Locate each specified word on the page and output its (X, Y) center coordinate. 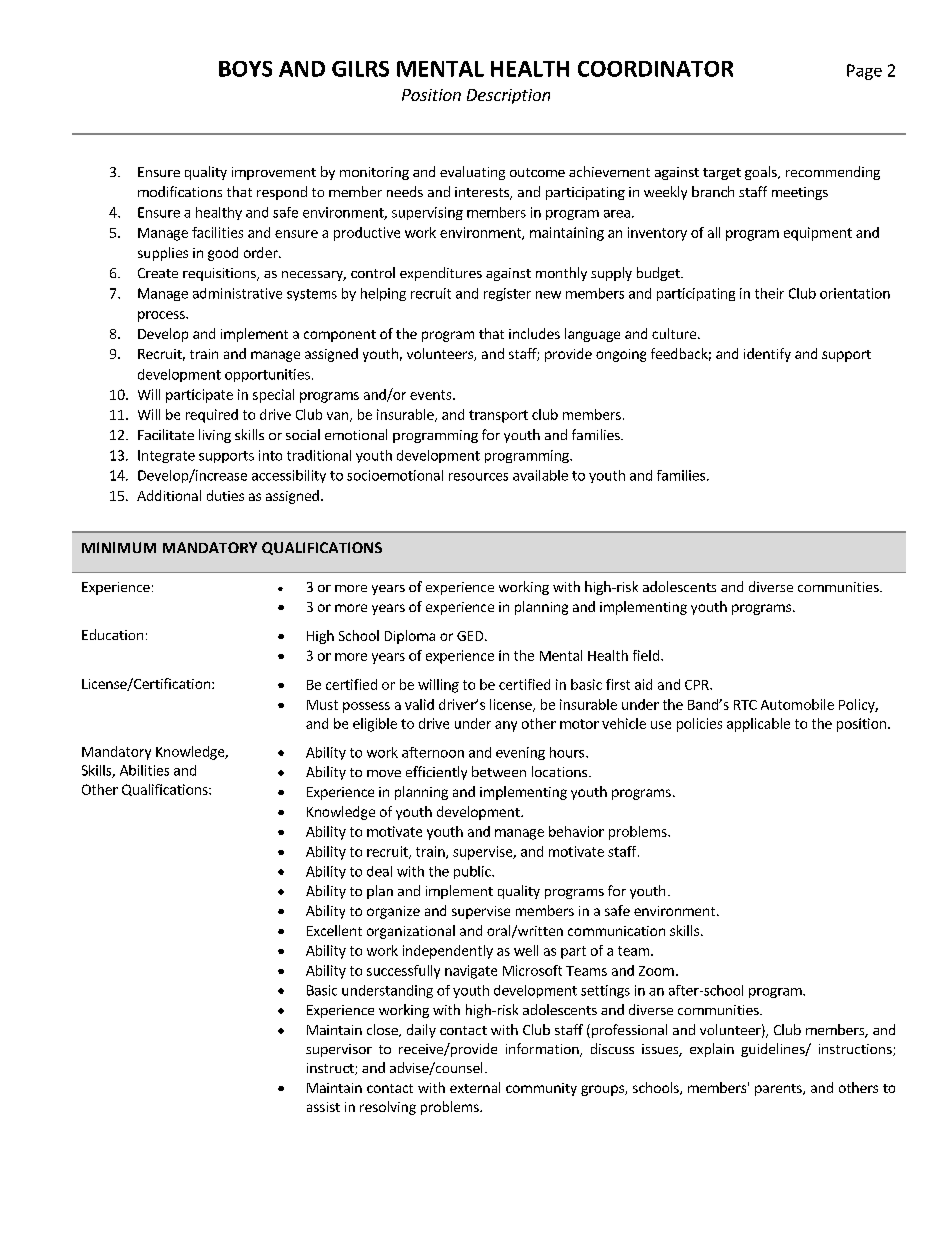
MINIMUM (119, 547)
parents (779, 1090)
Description (508, 96)
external (475, 1087)
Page (864, 72)
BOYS (245, 69)
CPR (698, 685)
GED (470, 636)
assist (323, 1107)
